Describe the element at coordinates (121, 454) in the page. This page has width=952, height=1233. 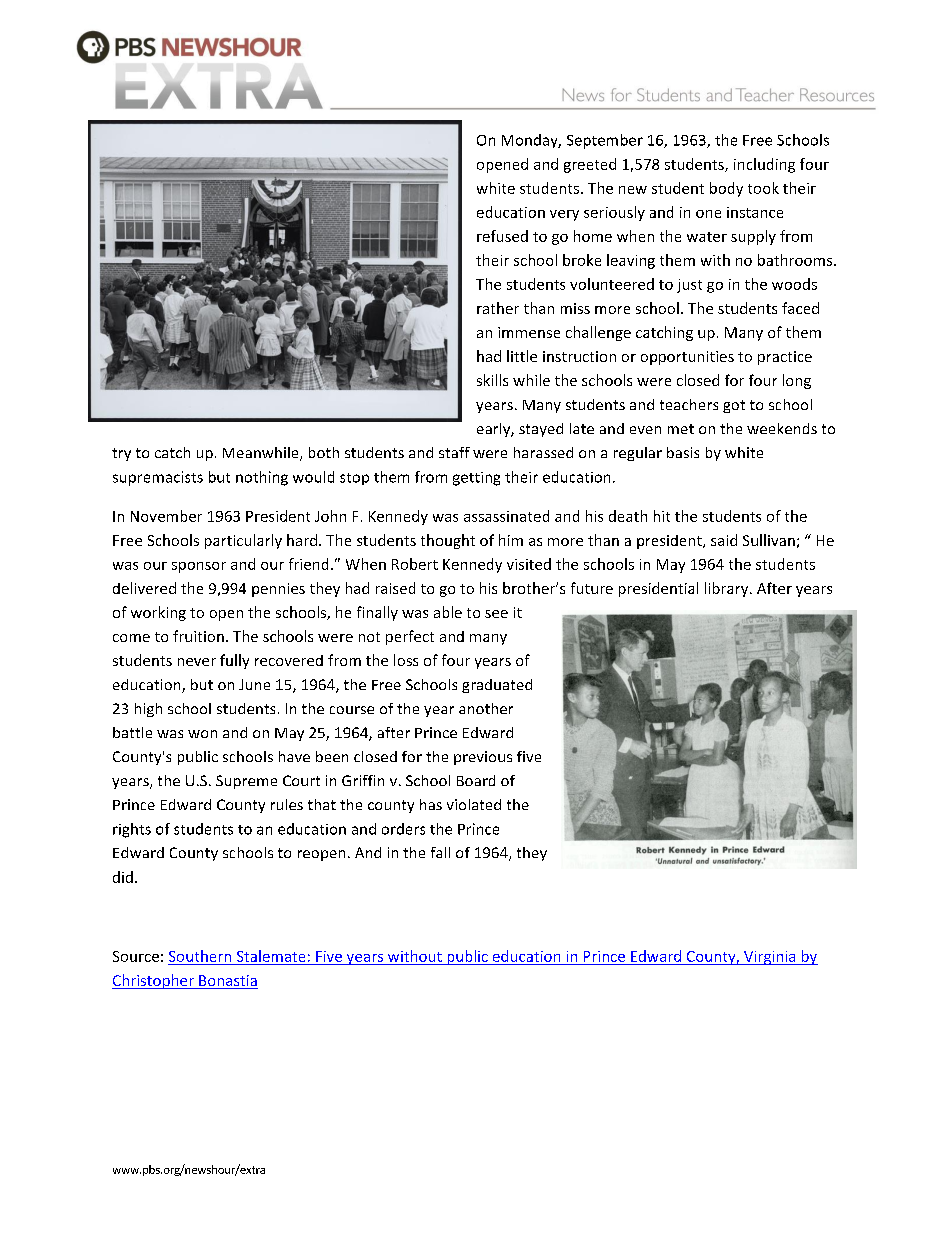
I see `try` at that location.
